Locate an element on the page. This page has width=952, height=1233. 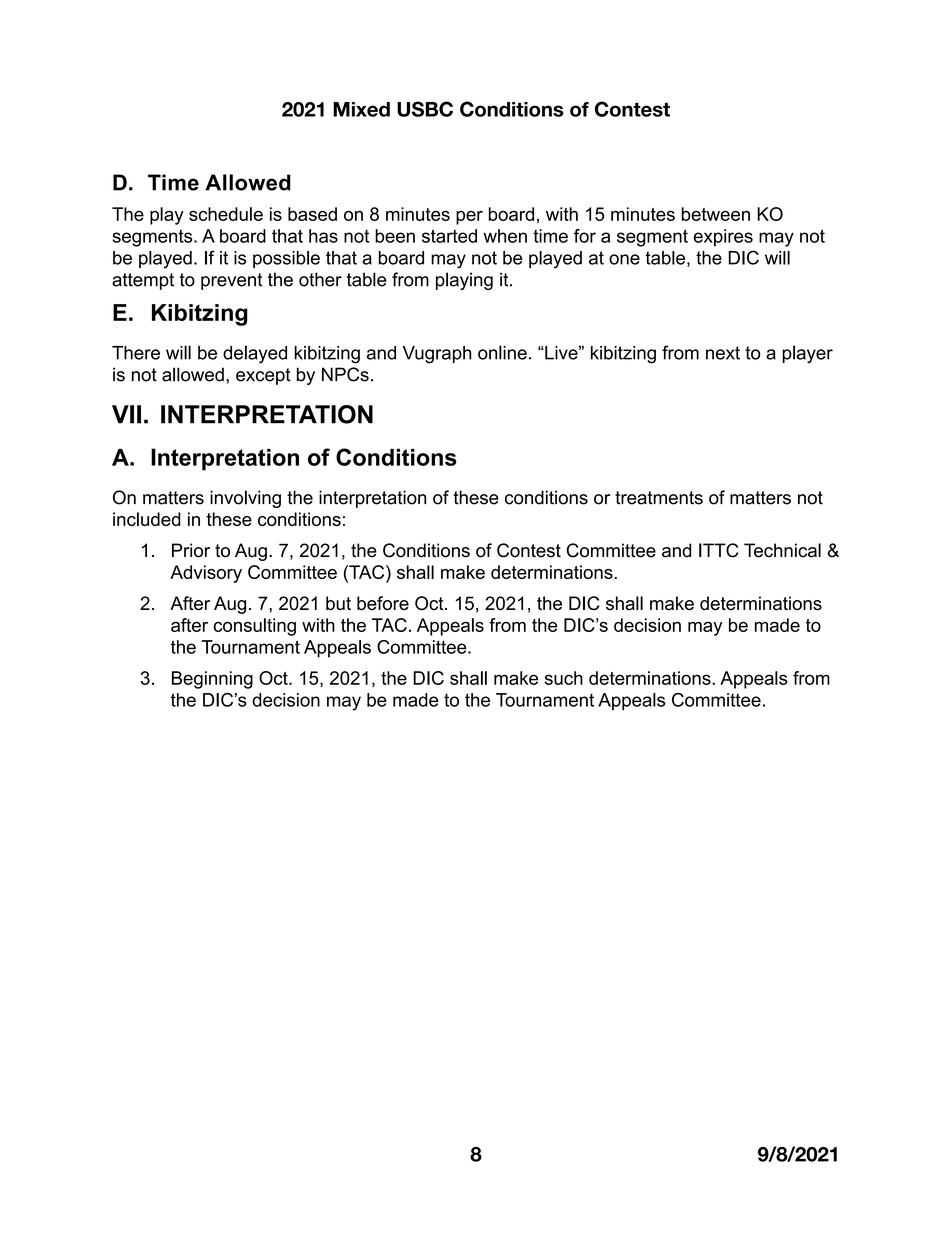
USBC is located at coordinates (425, 109).
